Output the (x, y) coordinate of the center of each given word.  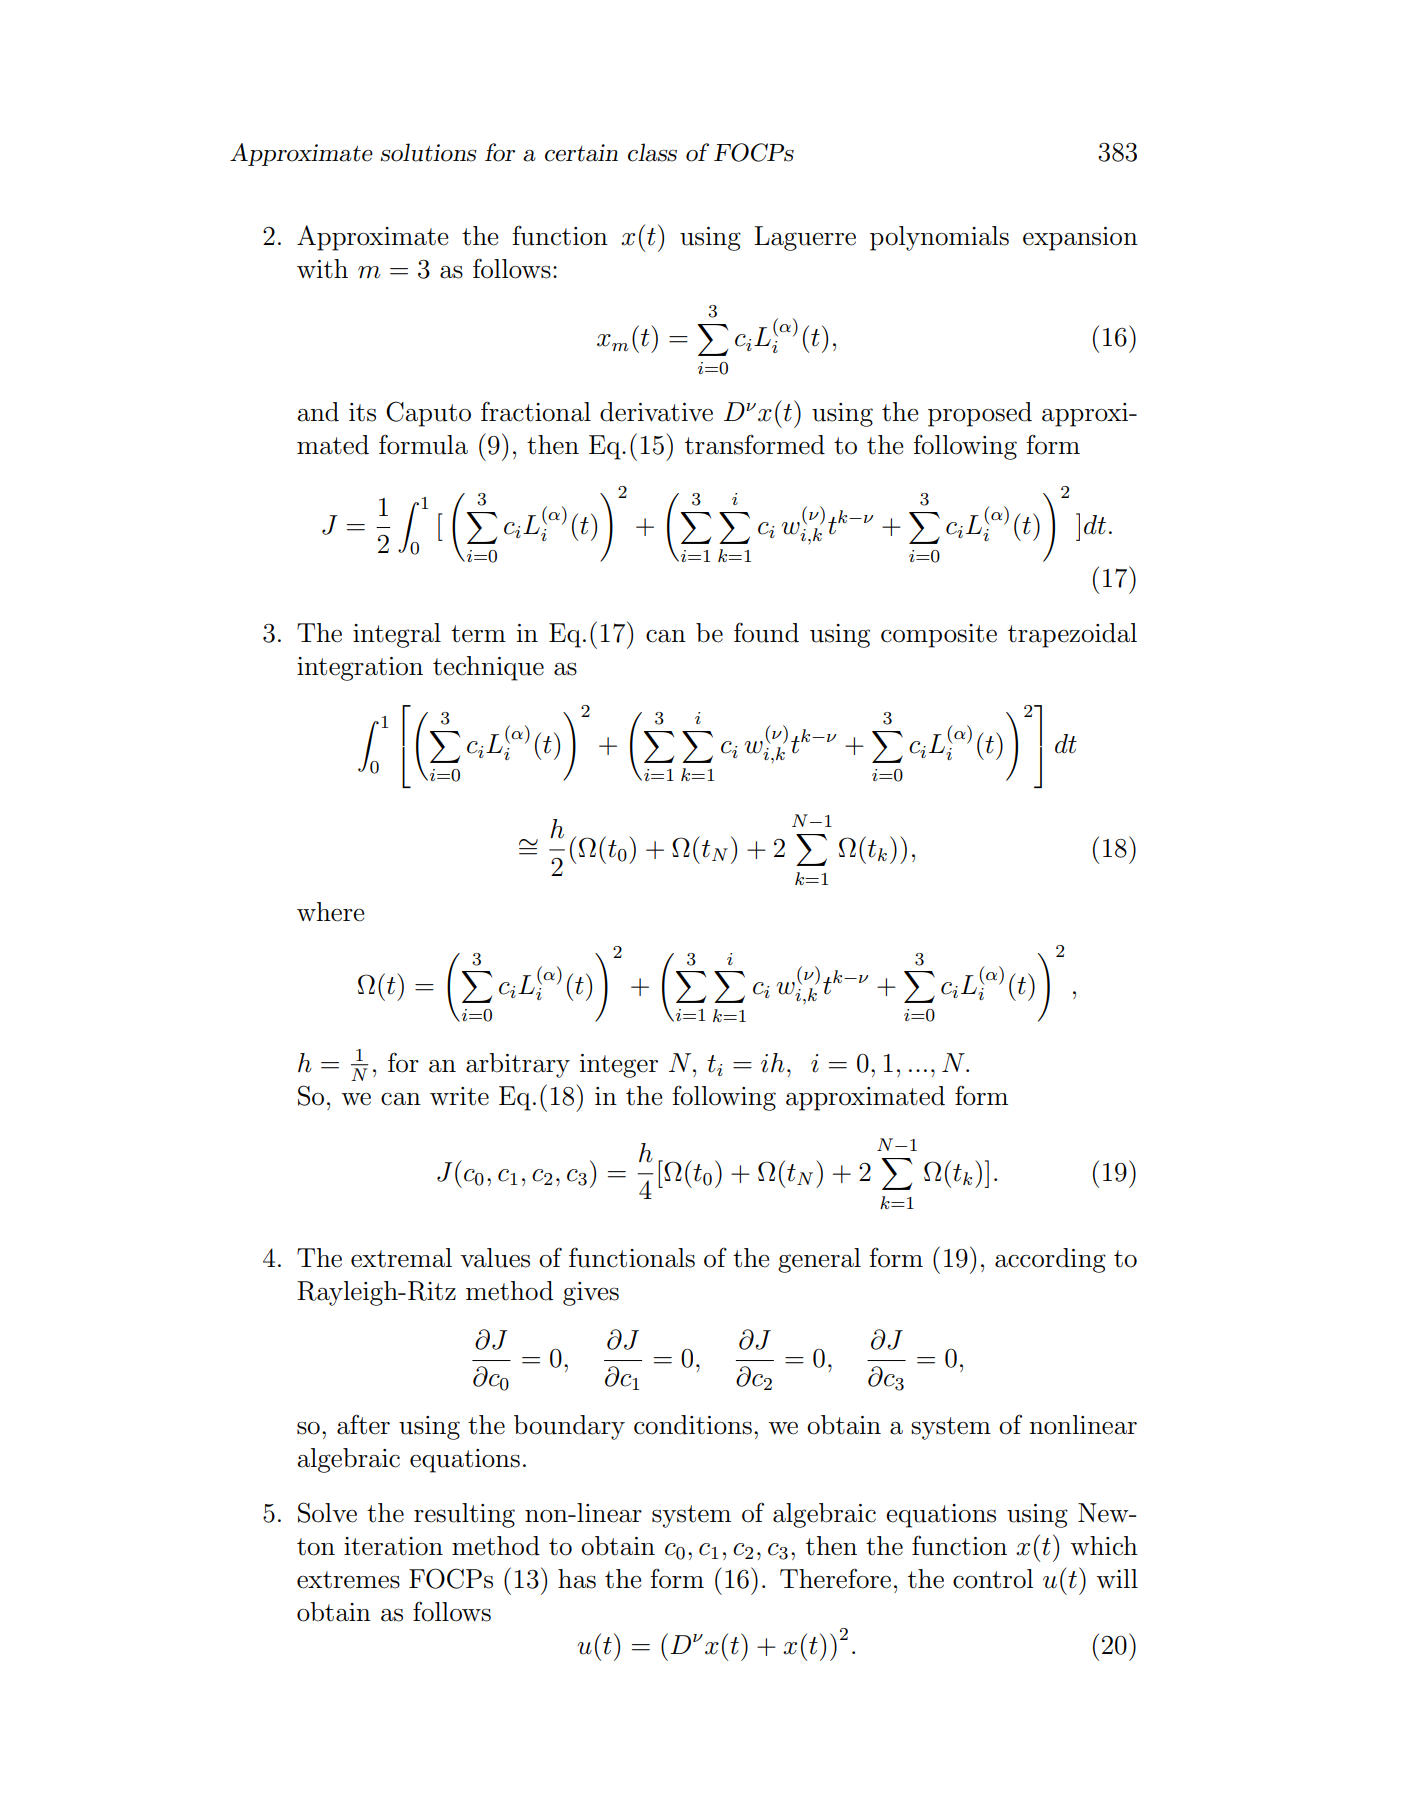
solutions (428, 152)
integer (619, 1066)
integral (397, 635)
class (652, 152)
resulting (464, 1515)
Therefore (835, 1578)
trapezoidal (1072, 635)
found (766, 632)
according (1050, 1260)
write (459, 1096)
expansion (1080, 239)
